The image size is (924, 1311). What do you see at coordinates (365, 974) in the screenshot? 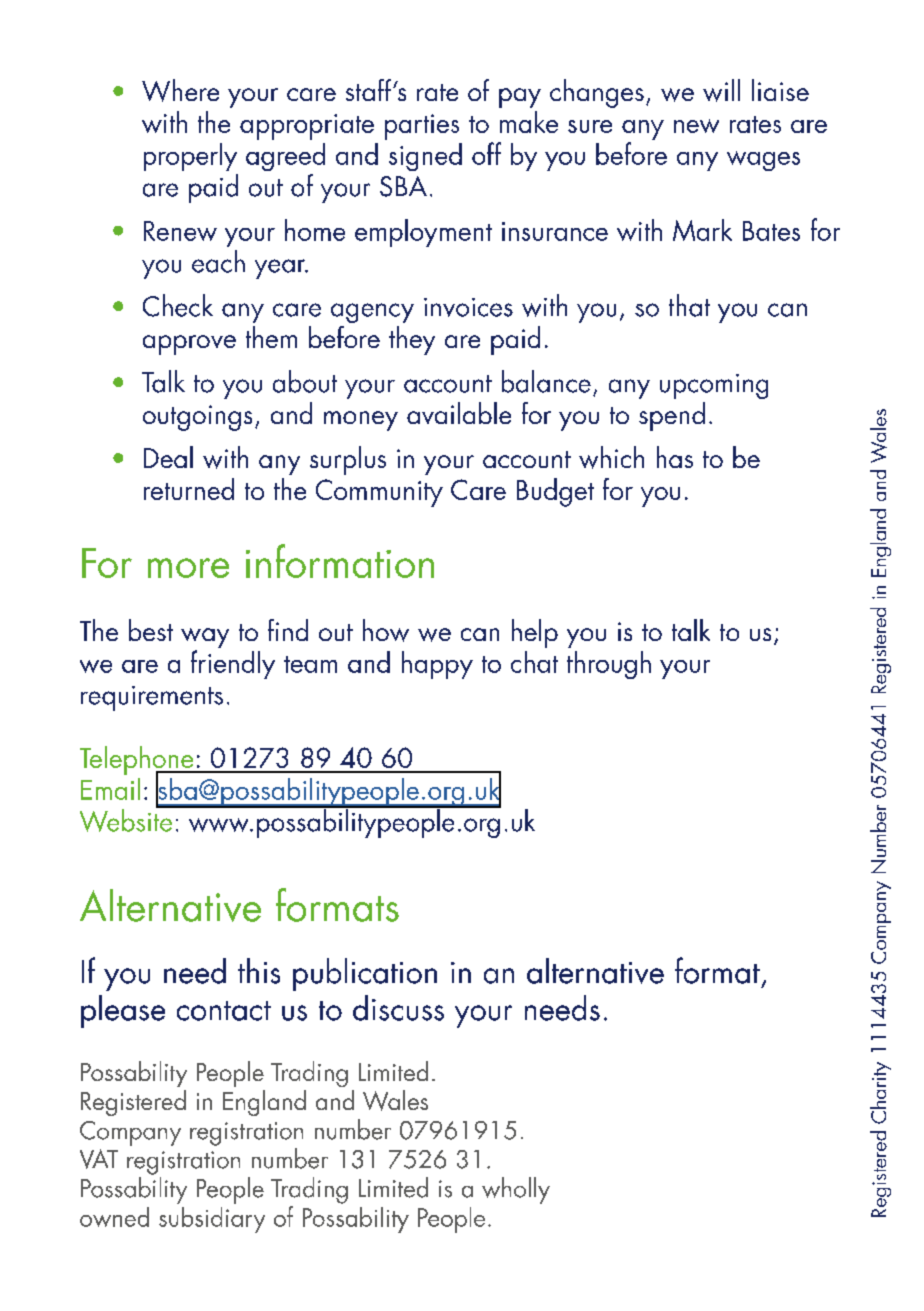
I see `publication` at bounding box center [365, 974].
